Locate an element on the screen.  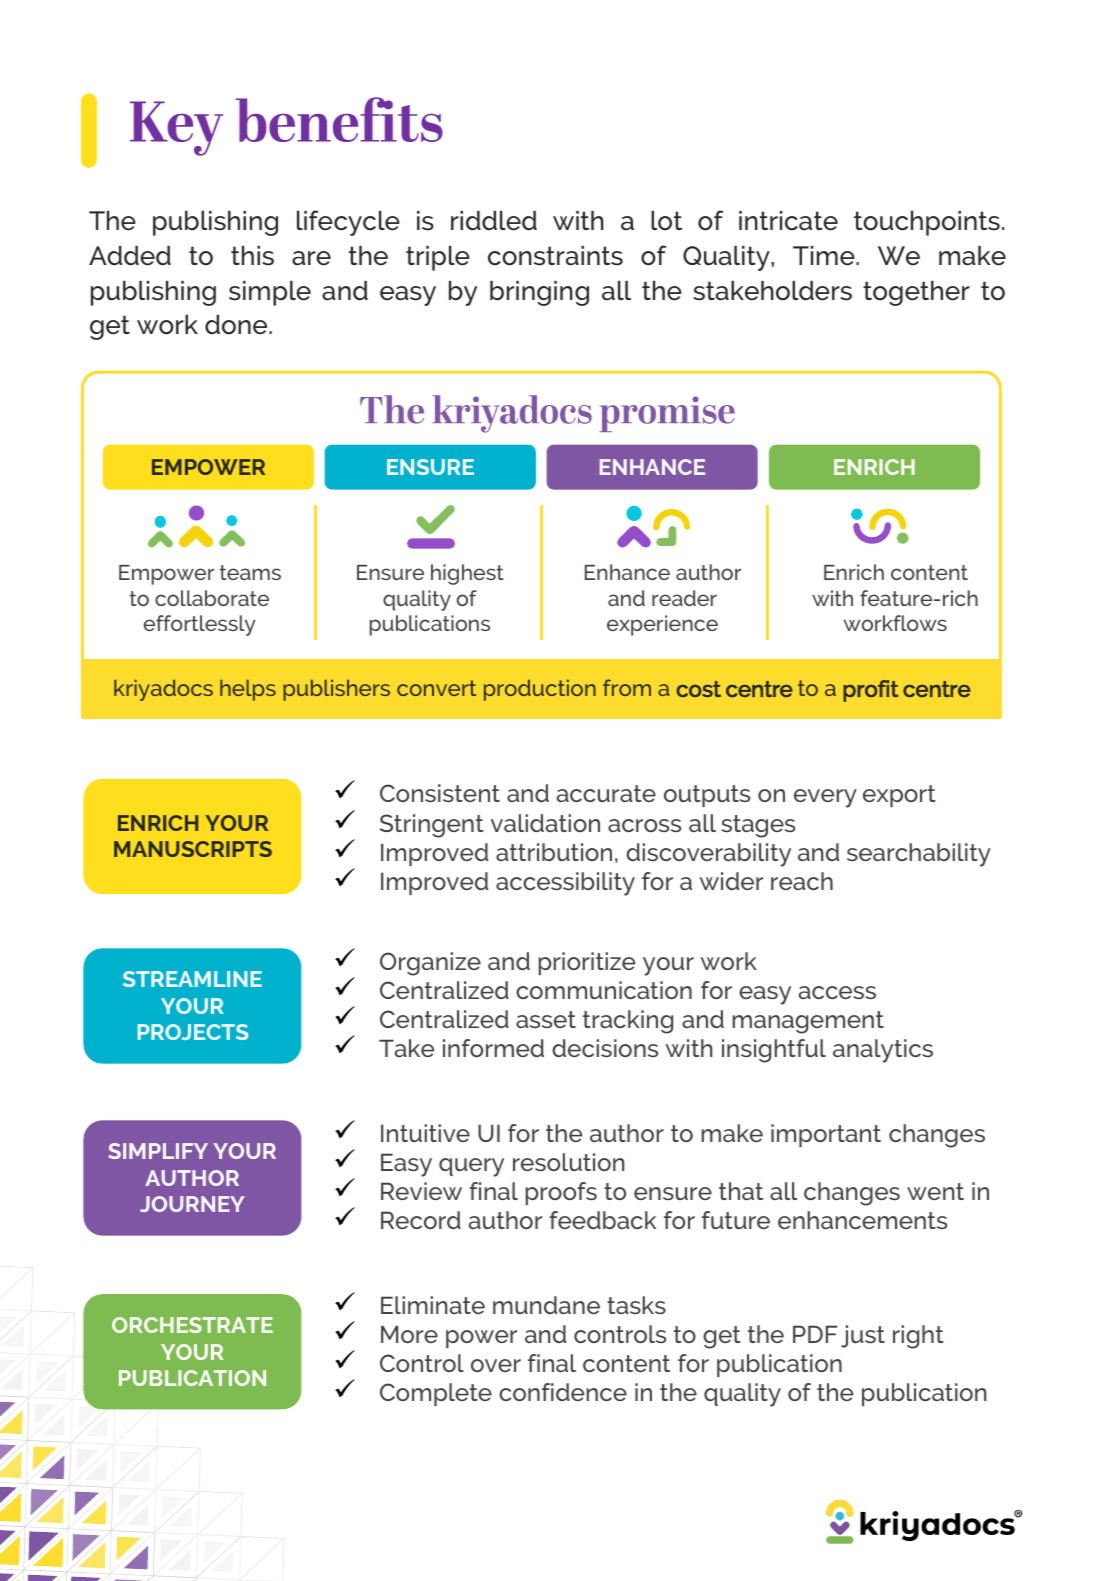
highest is located at coordinates (467, 574).
